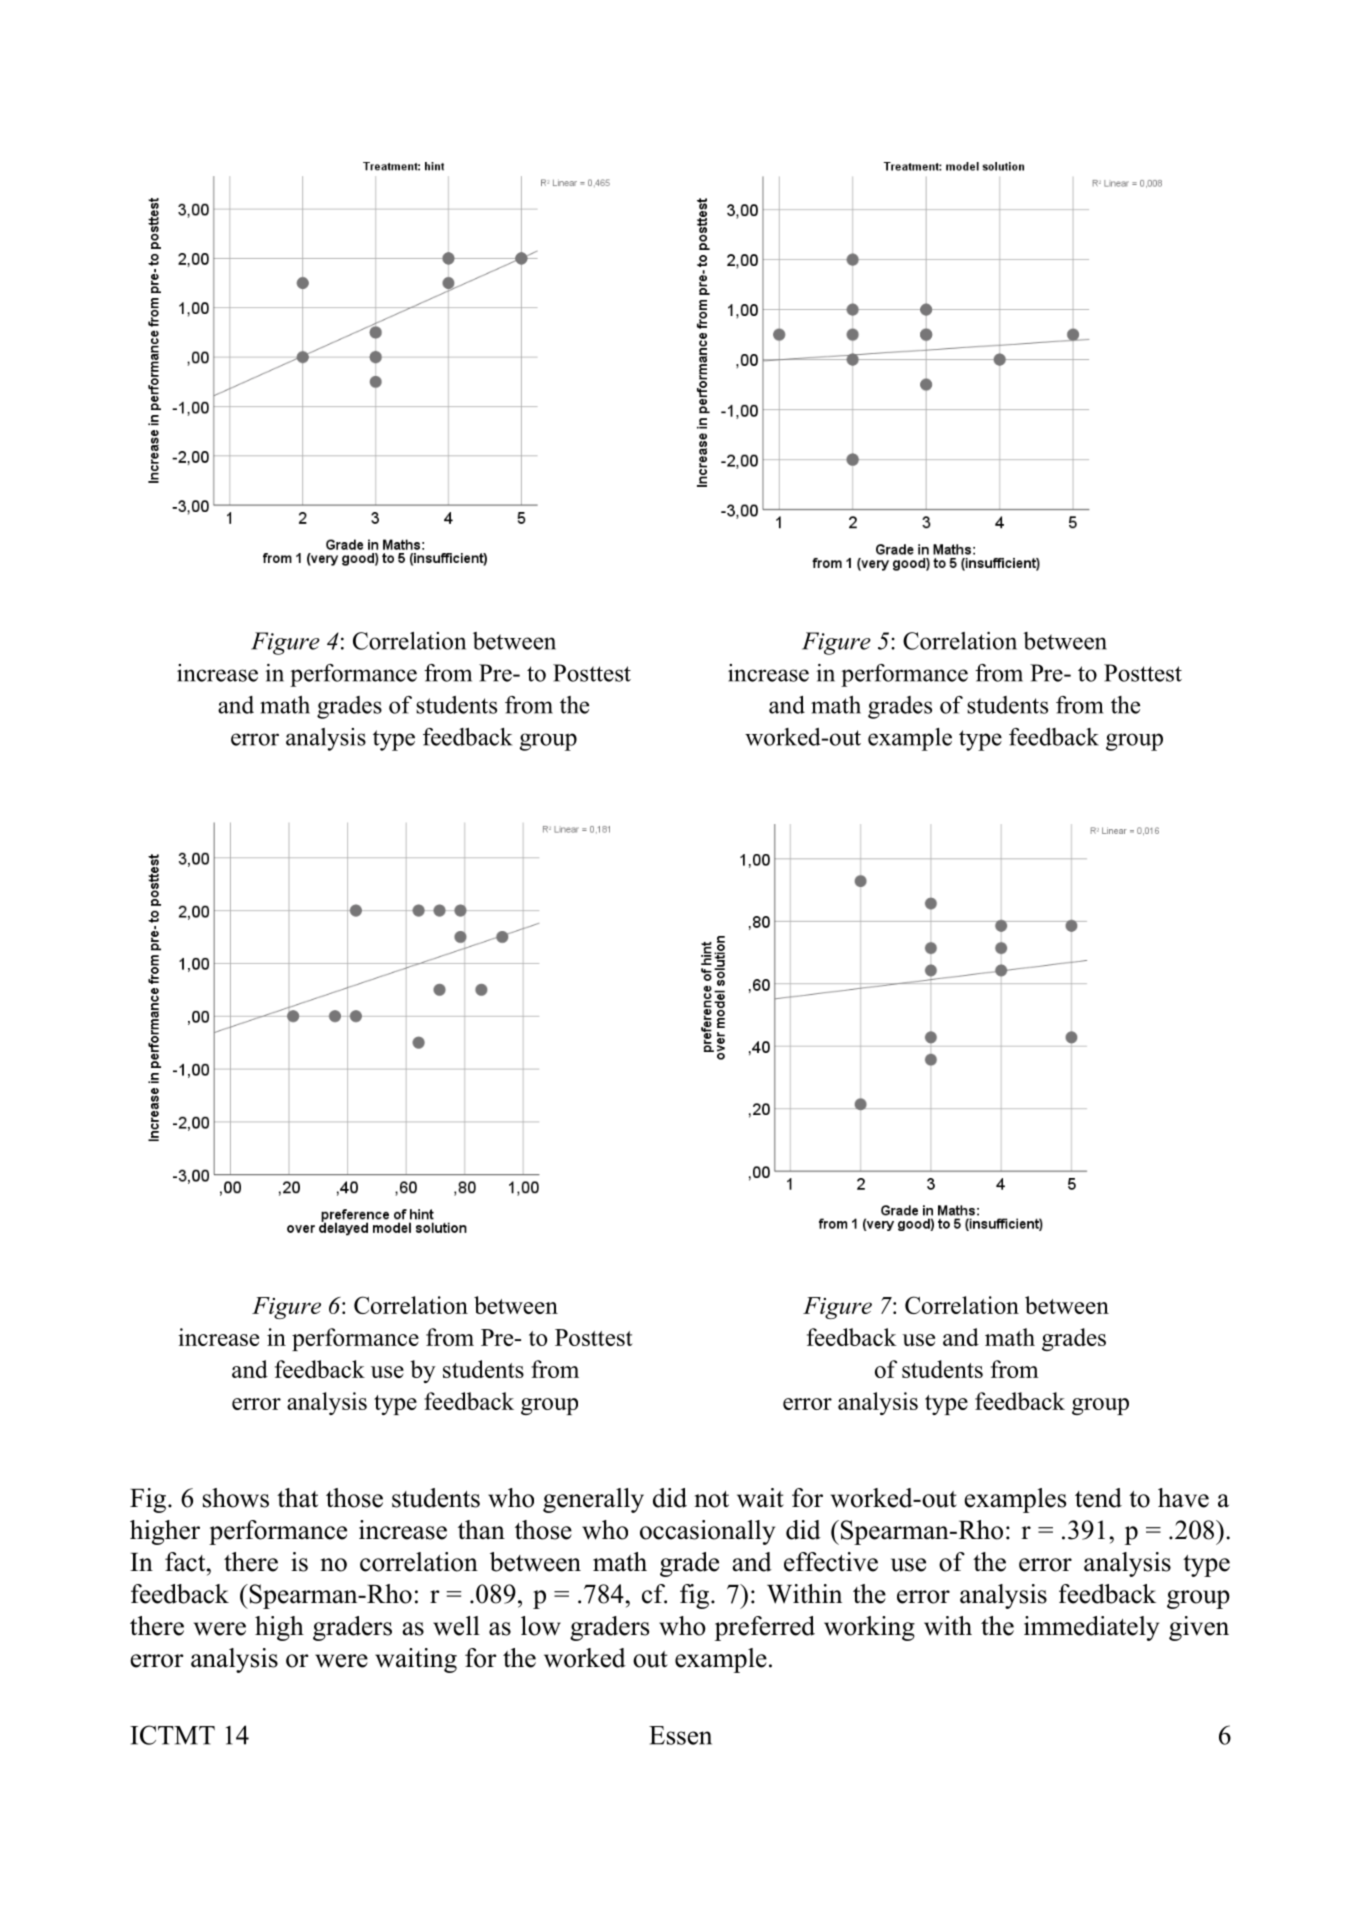 Image resolution: width=1361 pixels, height=1925 pixels. Describe the element at coordinates (1098, 1498) in the document. I see `tend` at that location.
